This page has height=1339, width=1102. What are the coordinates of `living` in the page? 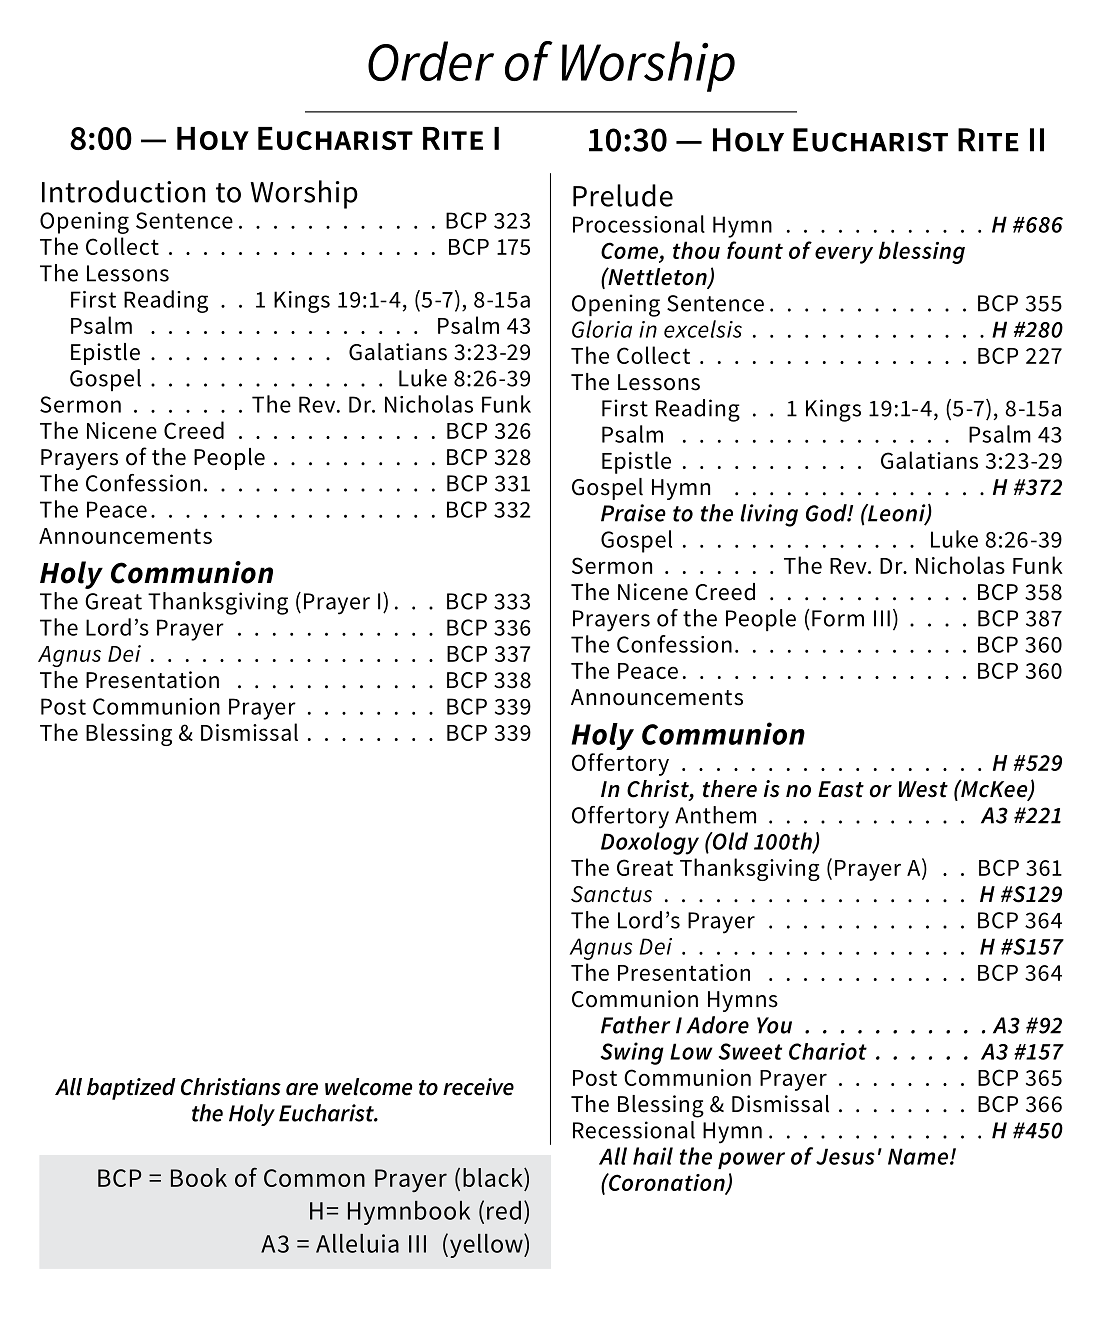 It's located at (769, 515).
